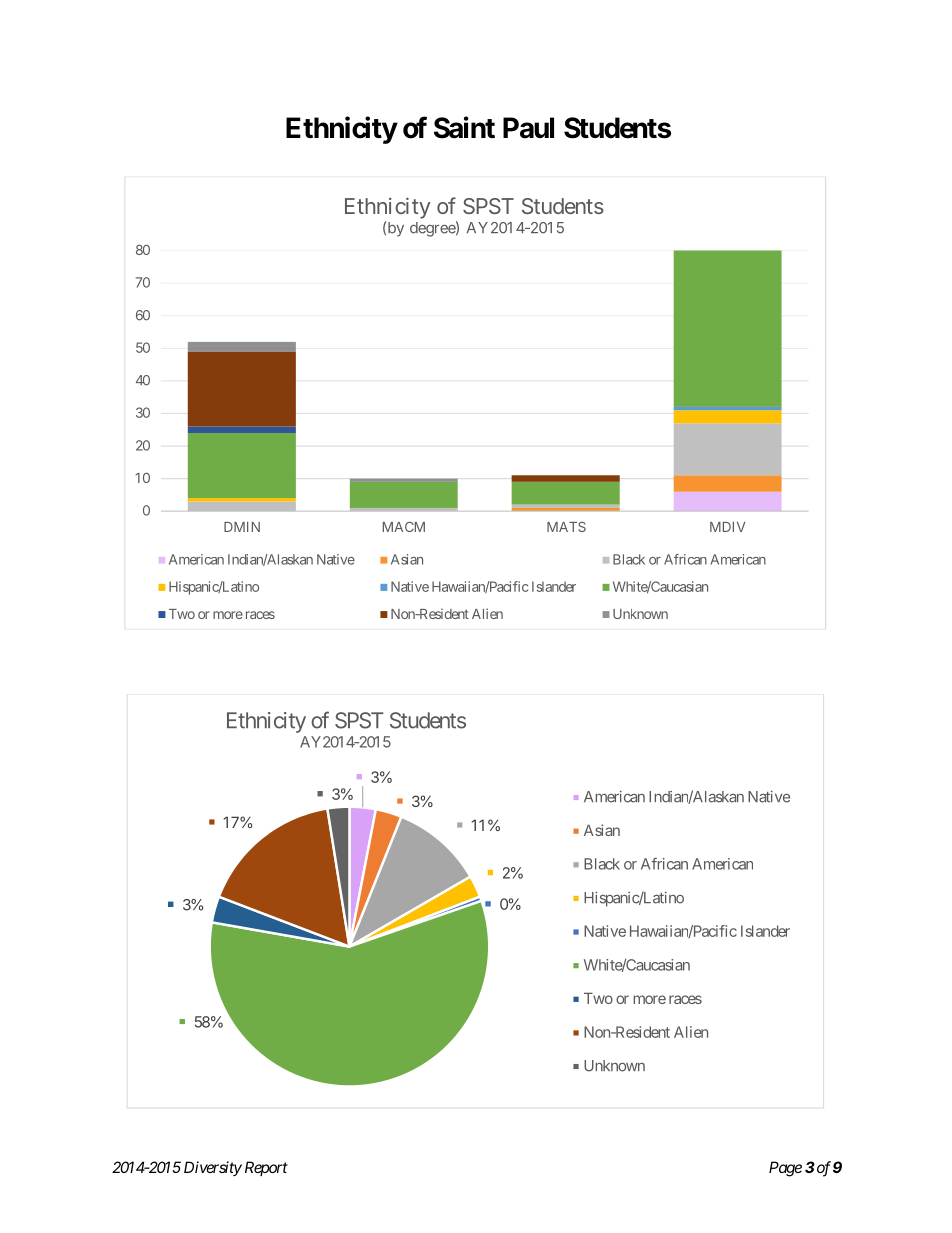 The image size is (952, 1233). What do you see at coordinates (264, 1168) in the image?
I see `Report` at bounding box center [264, 1168].
